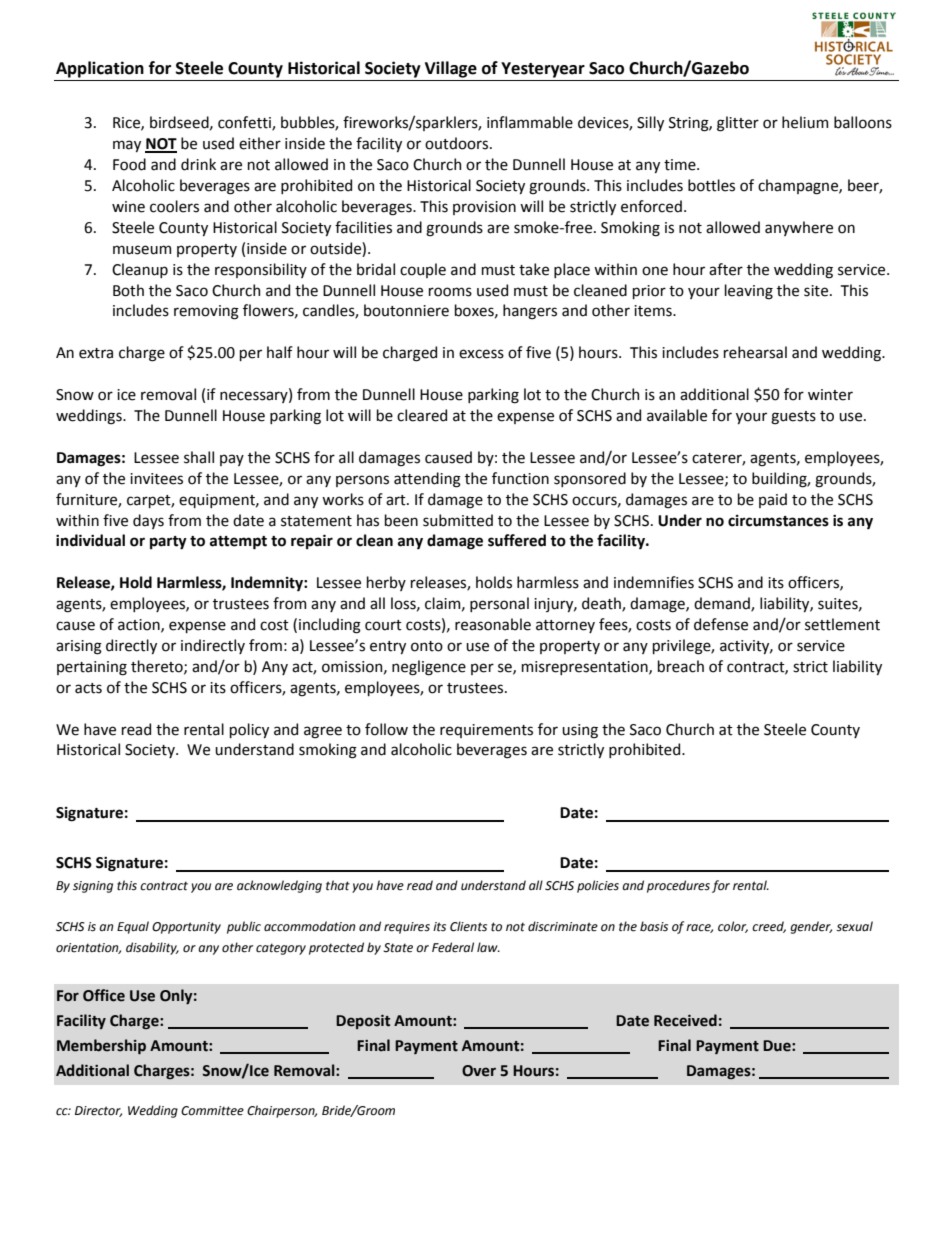  Describe the element at coordinates (738, 124) in the screenshot. I see `glitter` at that location.
